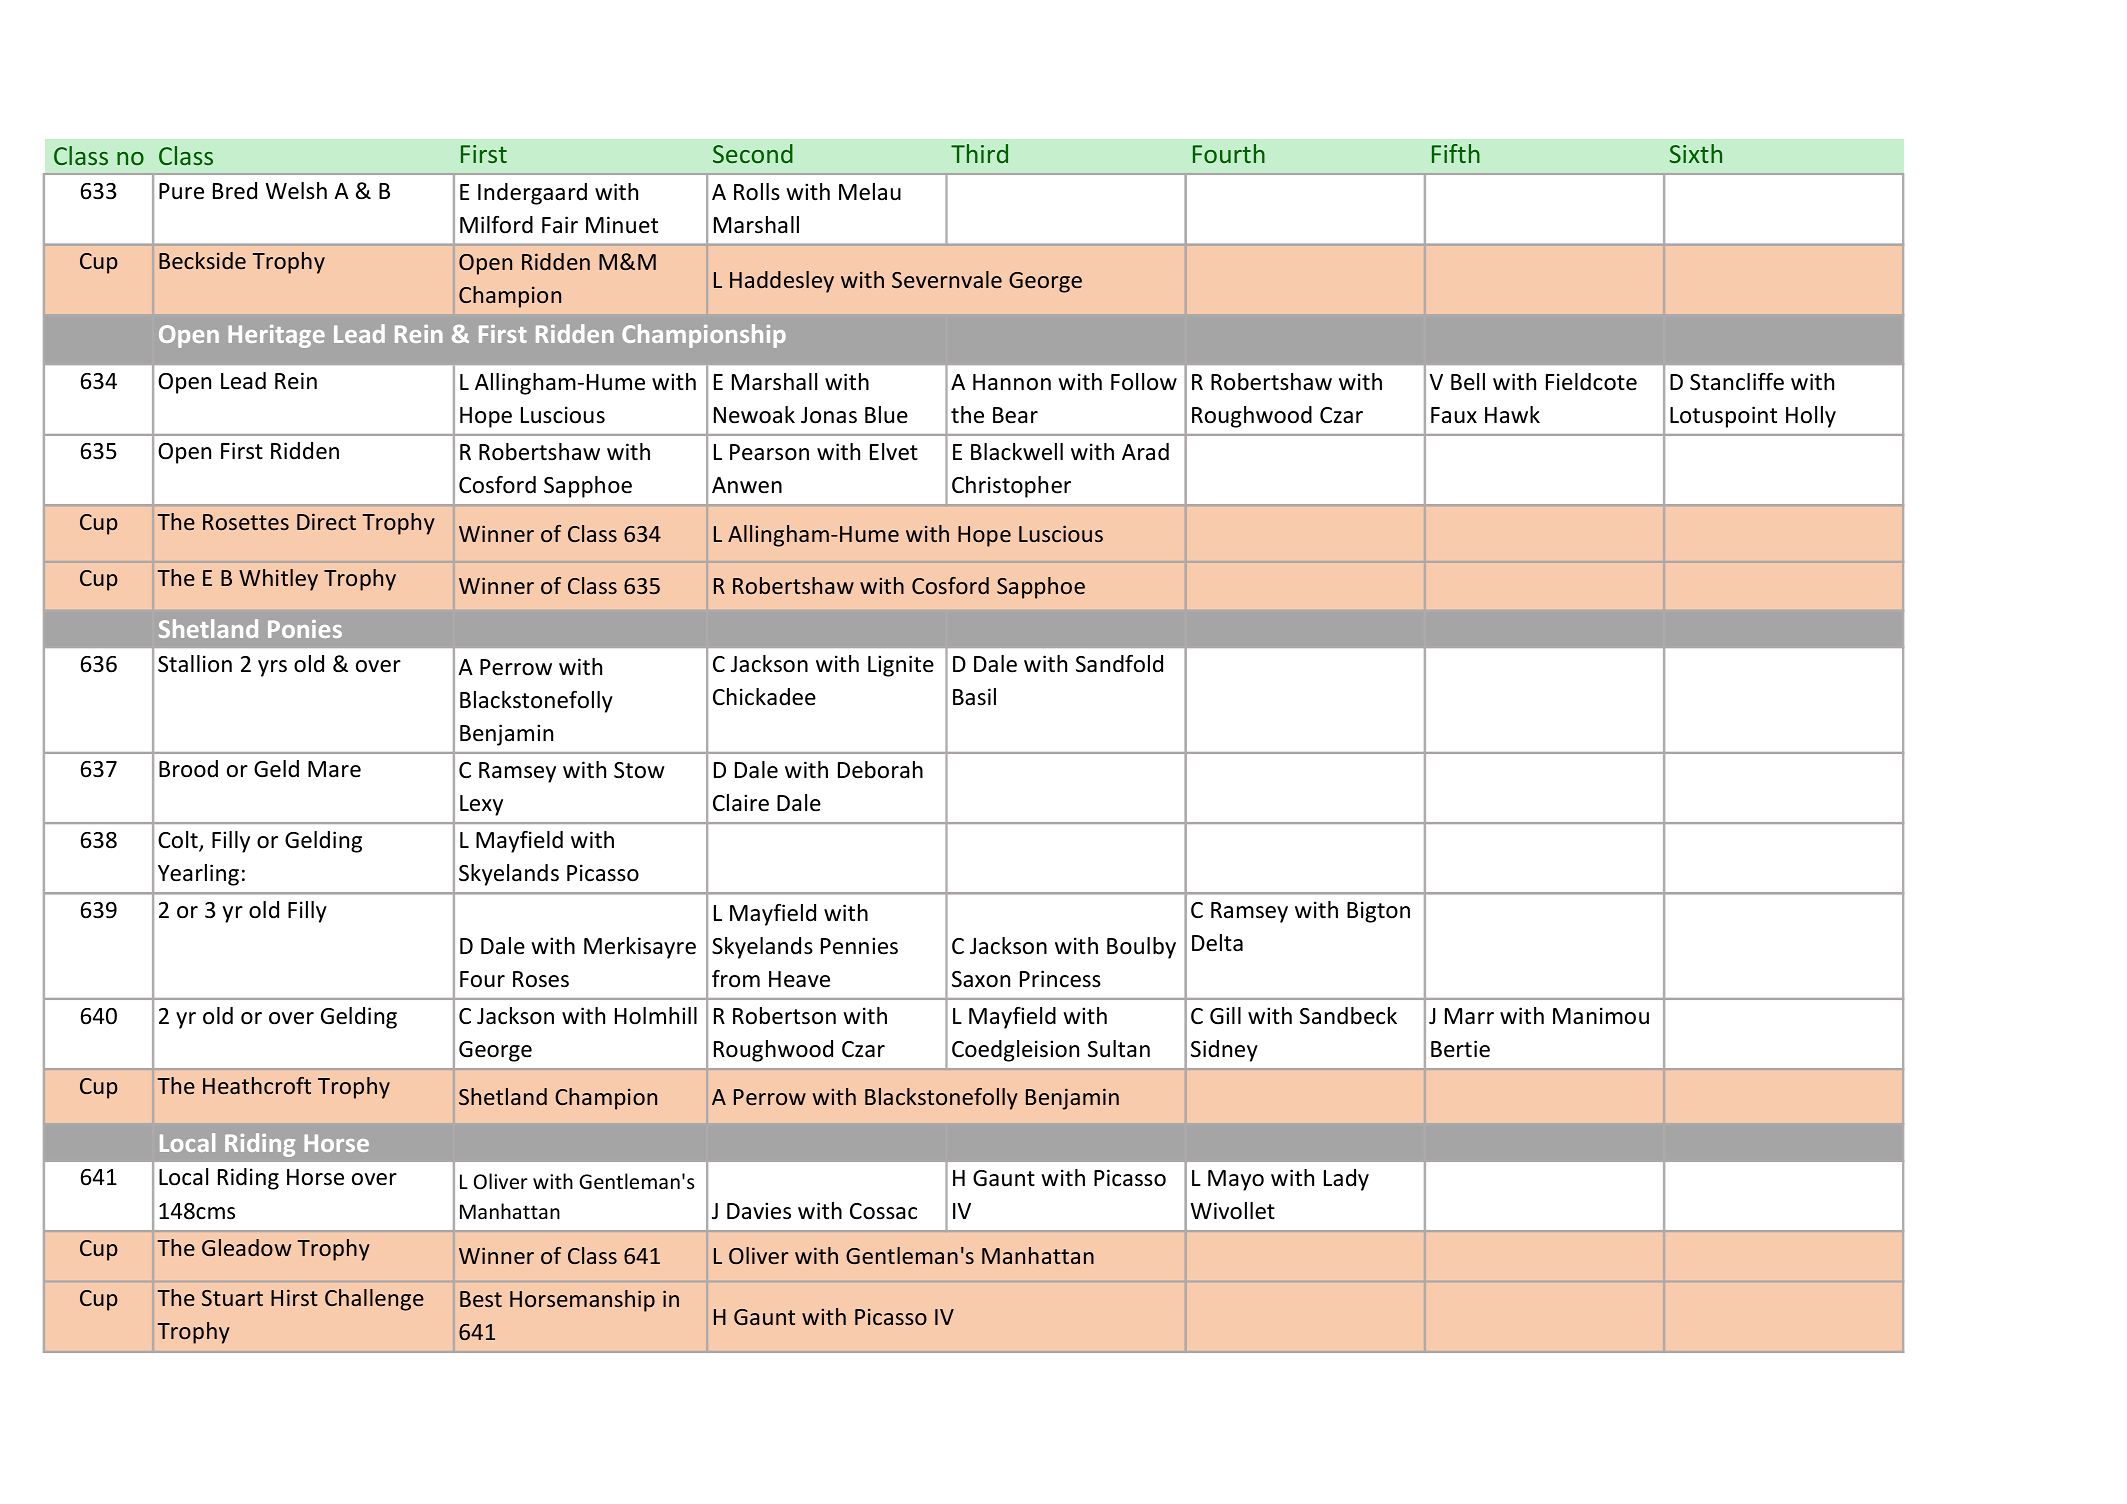 This screenshot has height=1504, width=2127. What do you see at coordinates (979, 153) in the screenshot?
I see `Third` at bounding box center [979, 153].
